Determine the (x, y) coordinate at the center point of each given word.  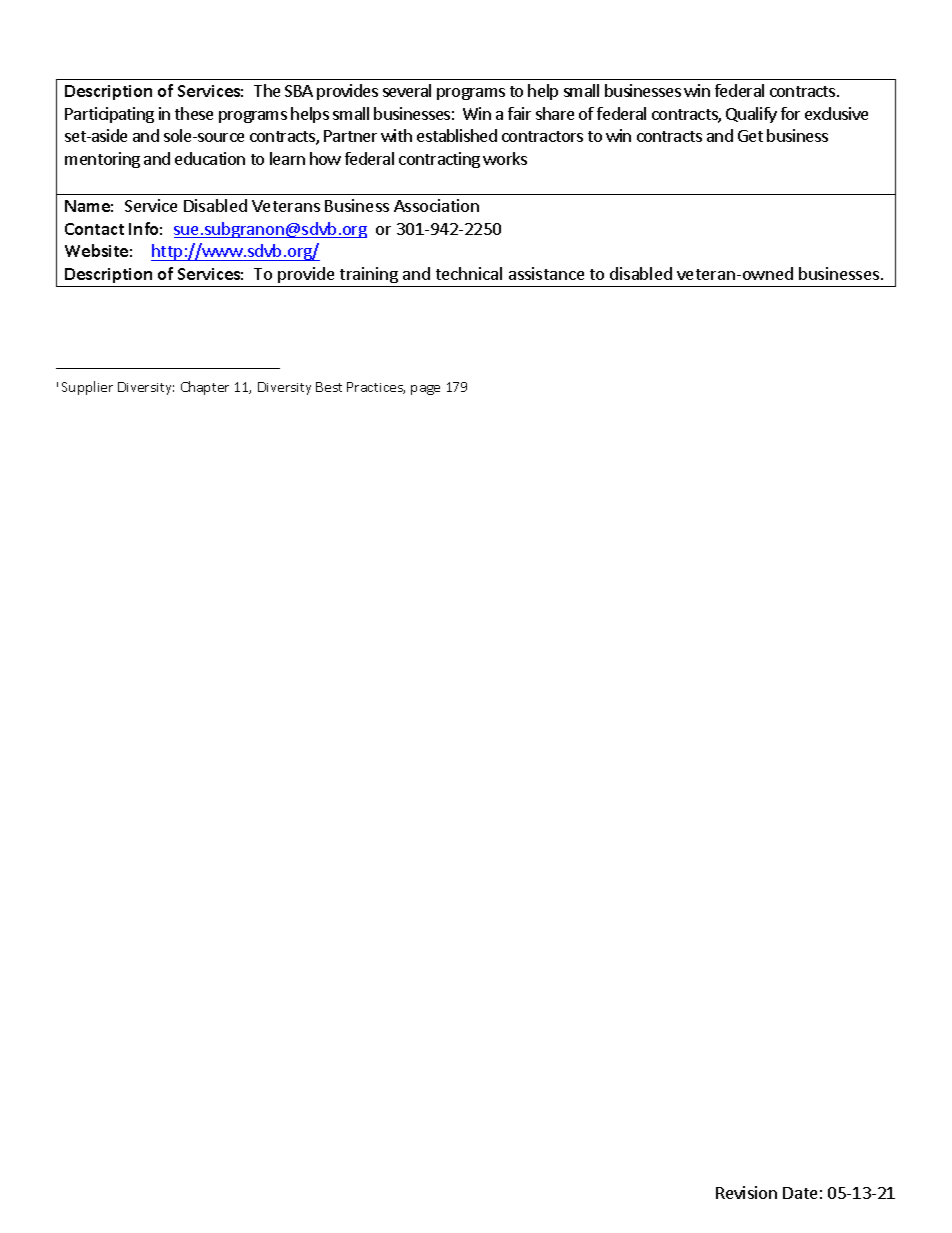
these (194, 113)
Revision (746, 1192)
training (369, 275)
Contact (94, 229)
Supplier (87, 388)
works (505, 158)
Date (800, 1193)
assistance (546, 273)
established (457, 135)
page (425, 390)
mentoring (102, 160)
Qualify (751, 115)
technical (469, 273)
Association (436, 205)
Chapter (205, 388)
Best (329, 387)
